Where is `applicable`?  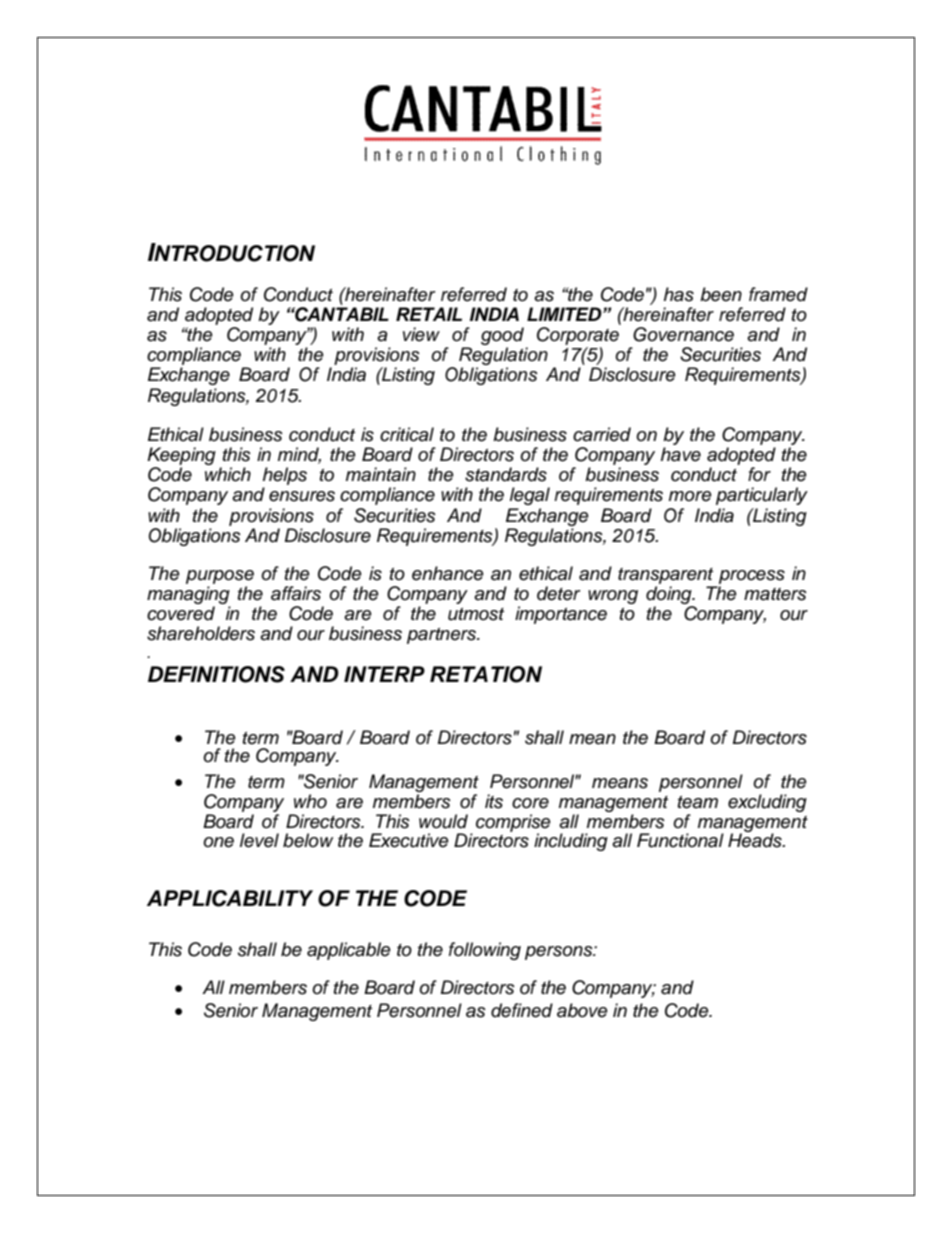
applicable is located at coordinates (349, 951).
